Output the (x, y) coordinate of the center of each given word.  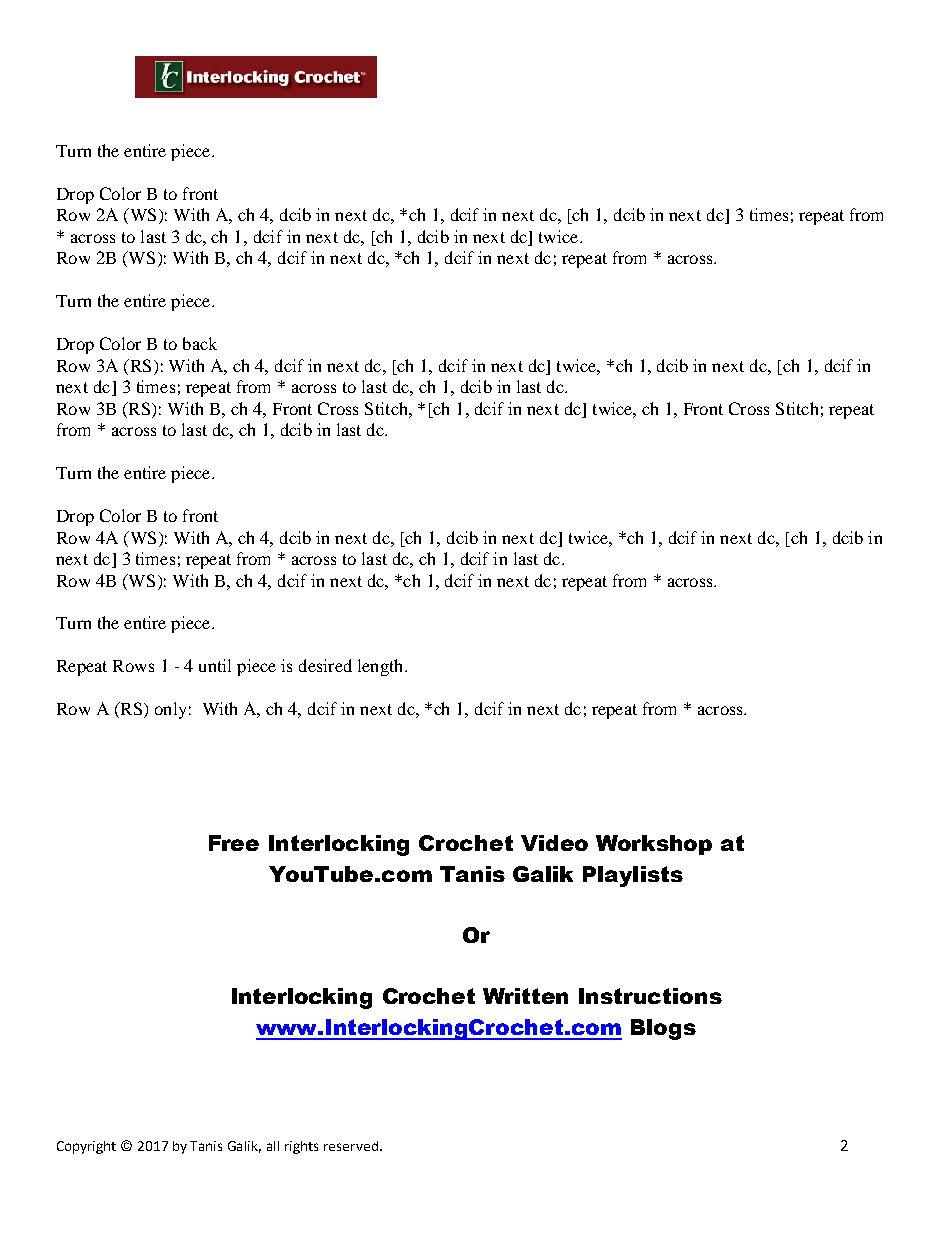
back (200, 343)
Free (234, 843)
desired (325, 665)
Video (554, 843)
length (382, 667)
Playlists (633, 876)
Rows (133, 666)
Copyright (86, 1147)
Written (525, 996)
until (215, 665)
